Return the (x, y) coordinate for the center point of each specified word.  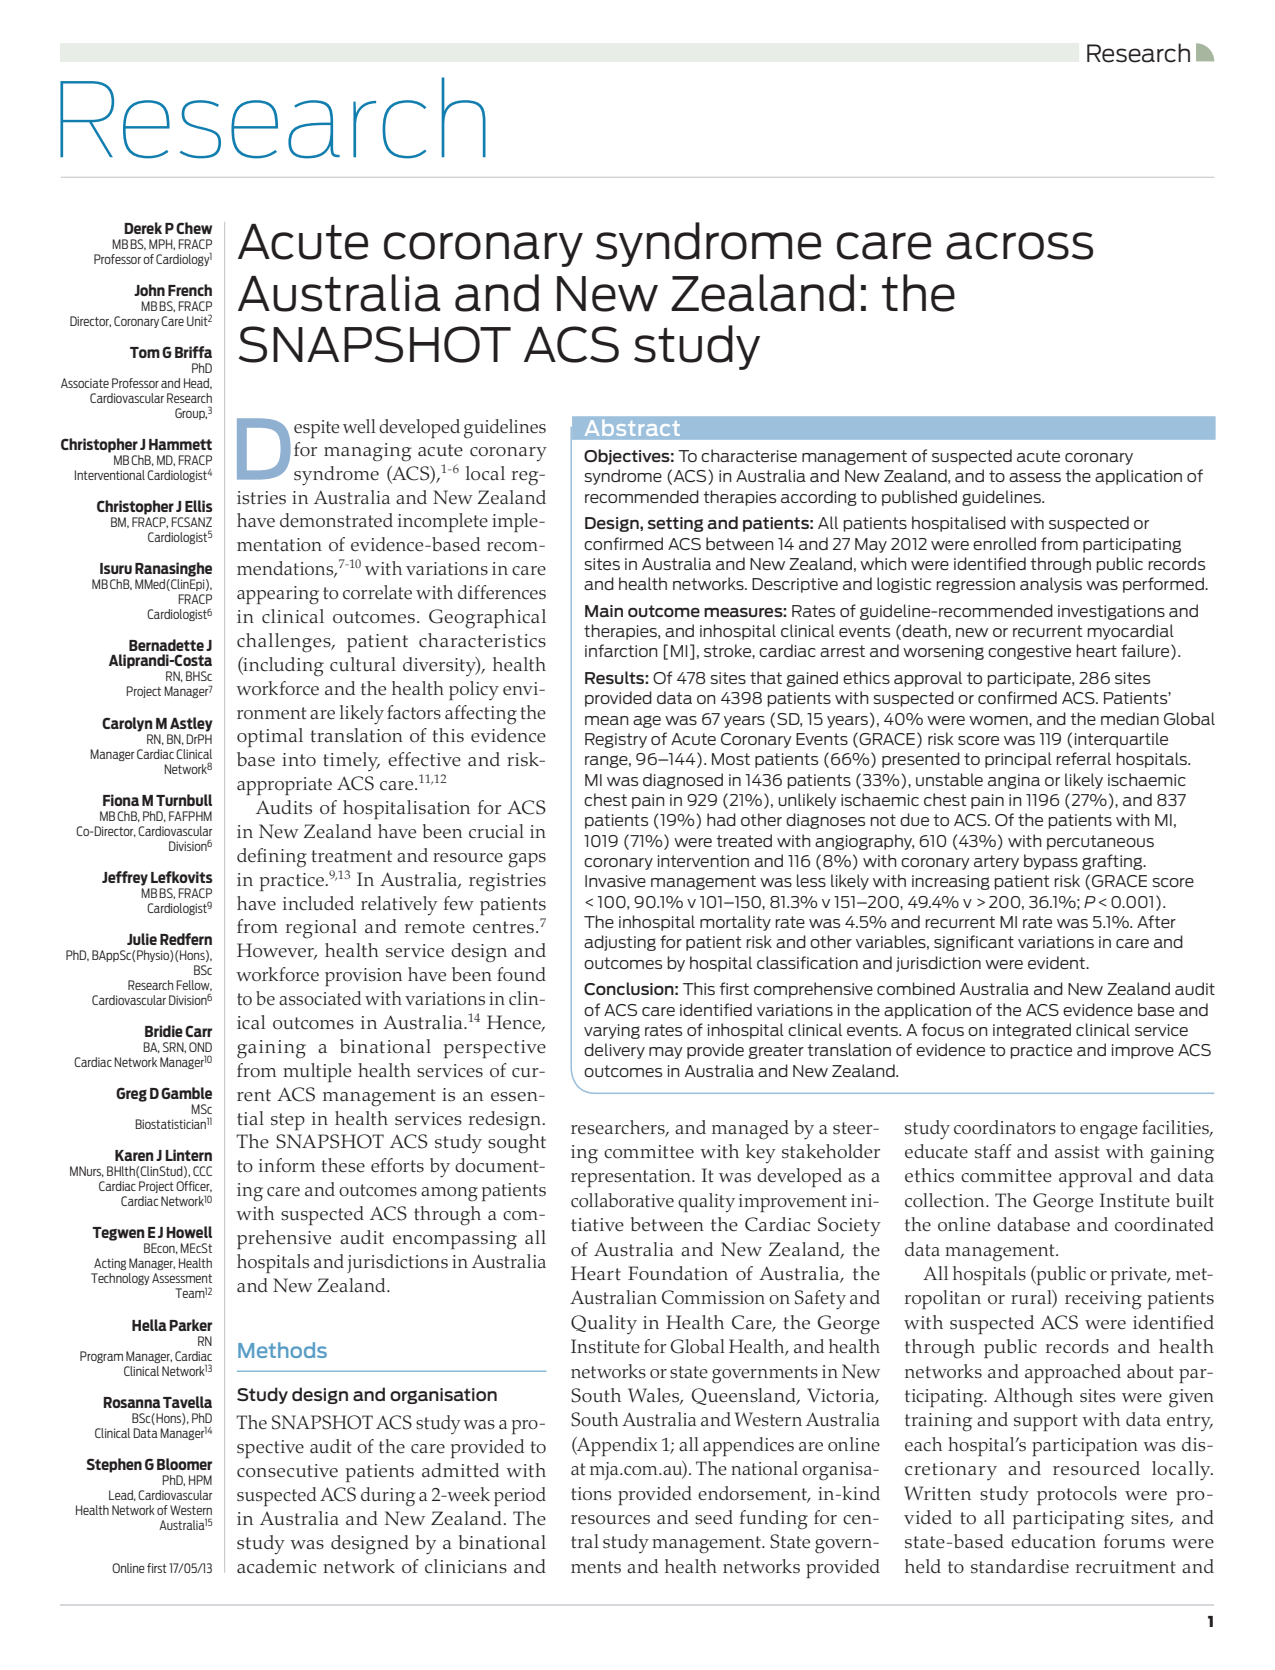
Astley (191, 724)
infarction (621, 650)
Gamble (186, 1093)
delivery (614, 1051)
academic (276, 1566)
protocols (1077, 1495)
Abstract (632, 428)
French (190, 290)
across (1019, 246)
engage (1109, 1132)
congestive (1029, 652)
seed (714, 1517)
